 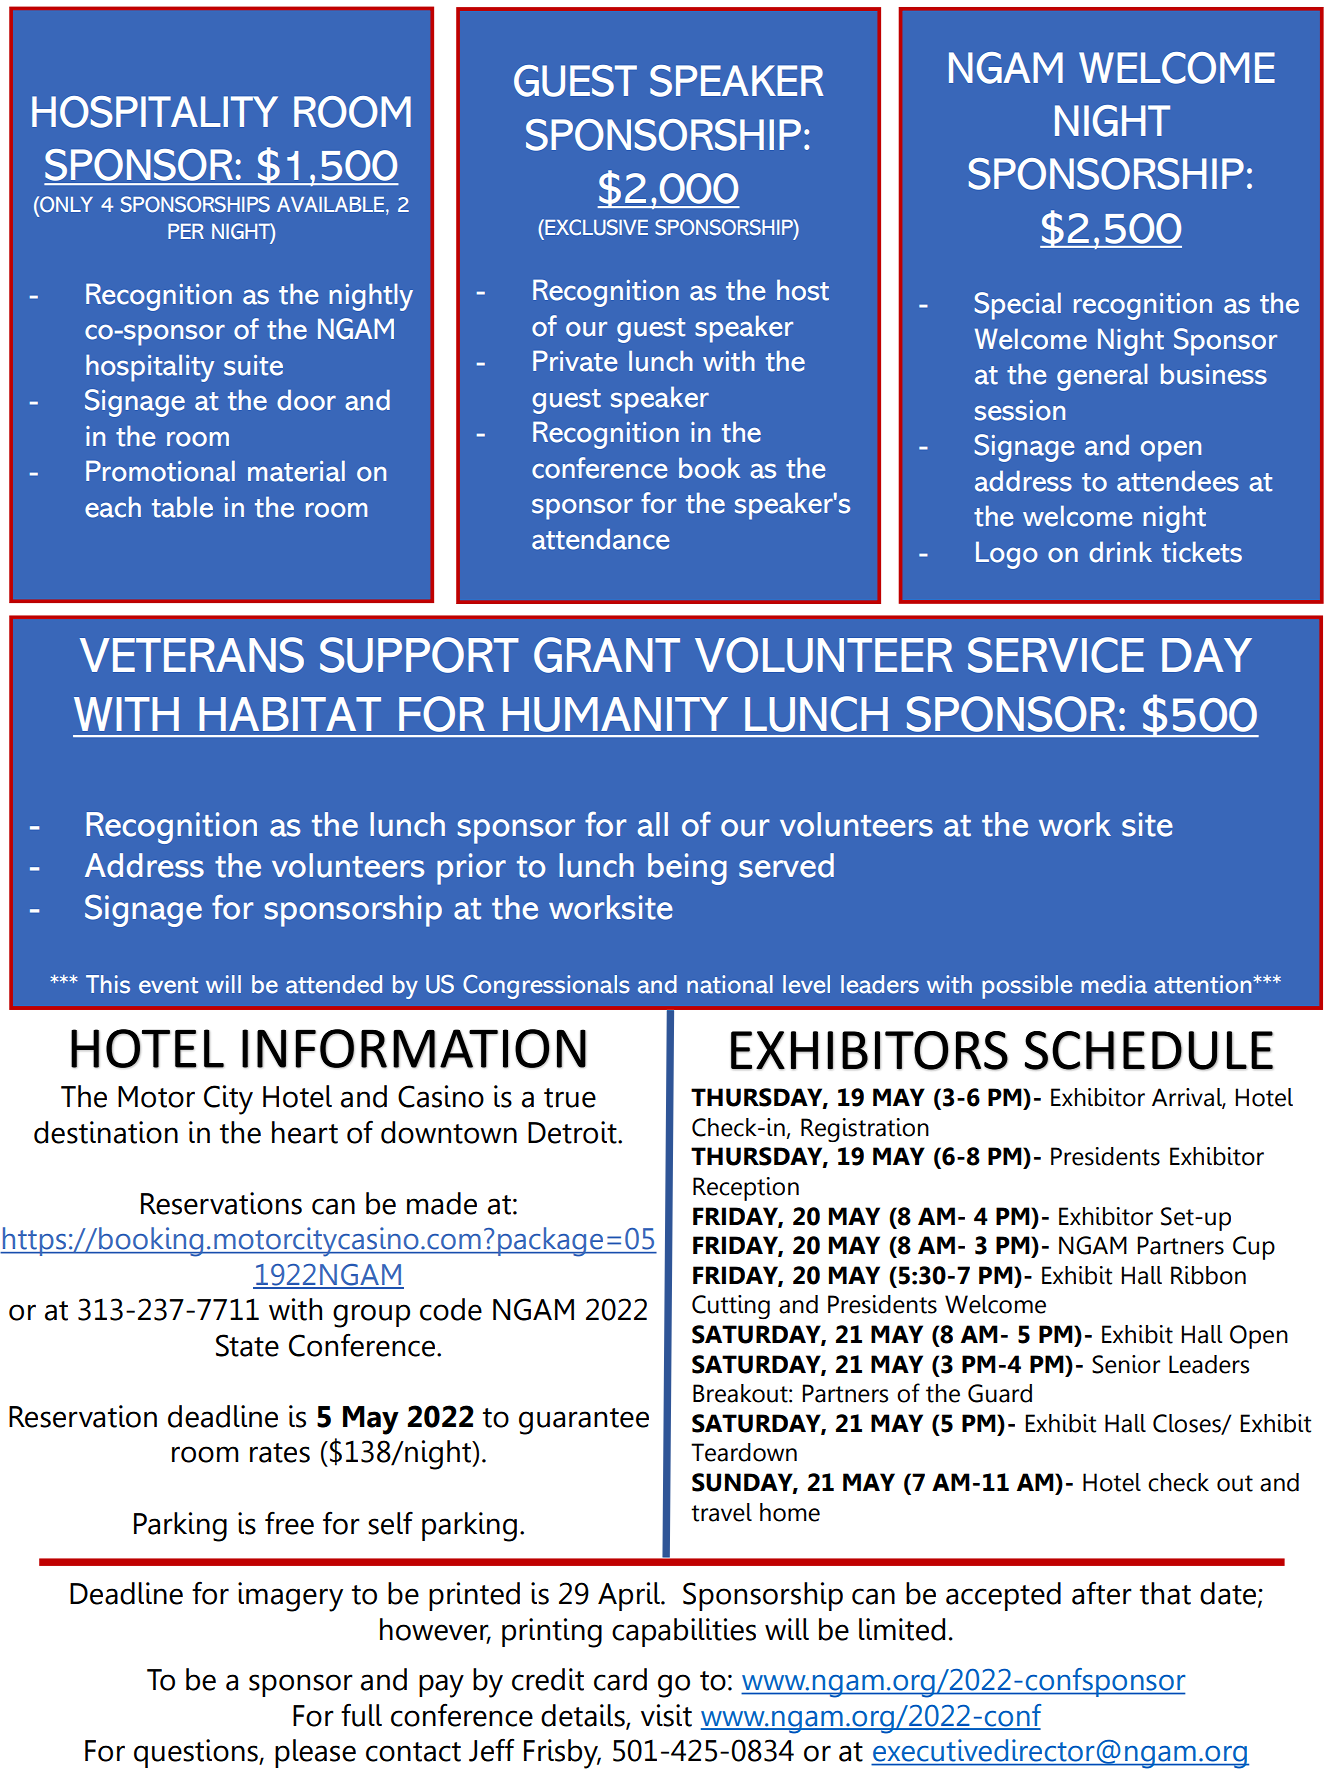 What do you see at coordinates (595, 227) in the image?
I see `EXCLUSIVE` at bounding box center [595, 227].
